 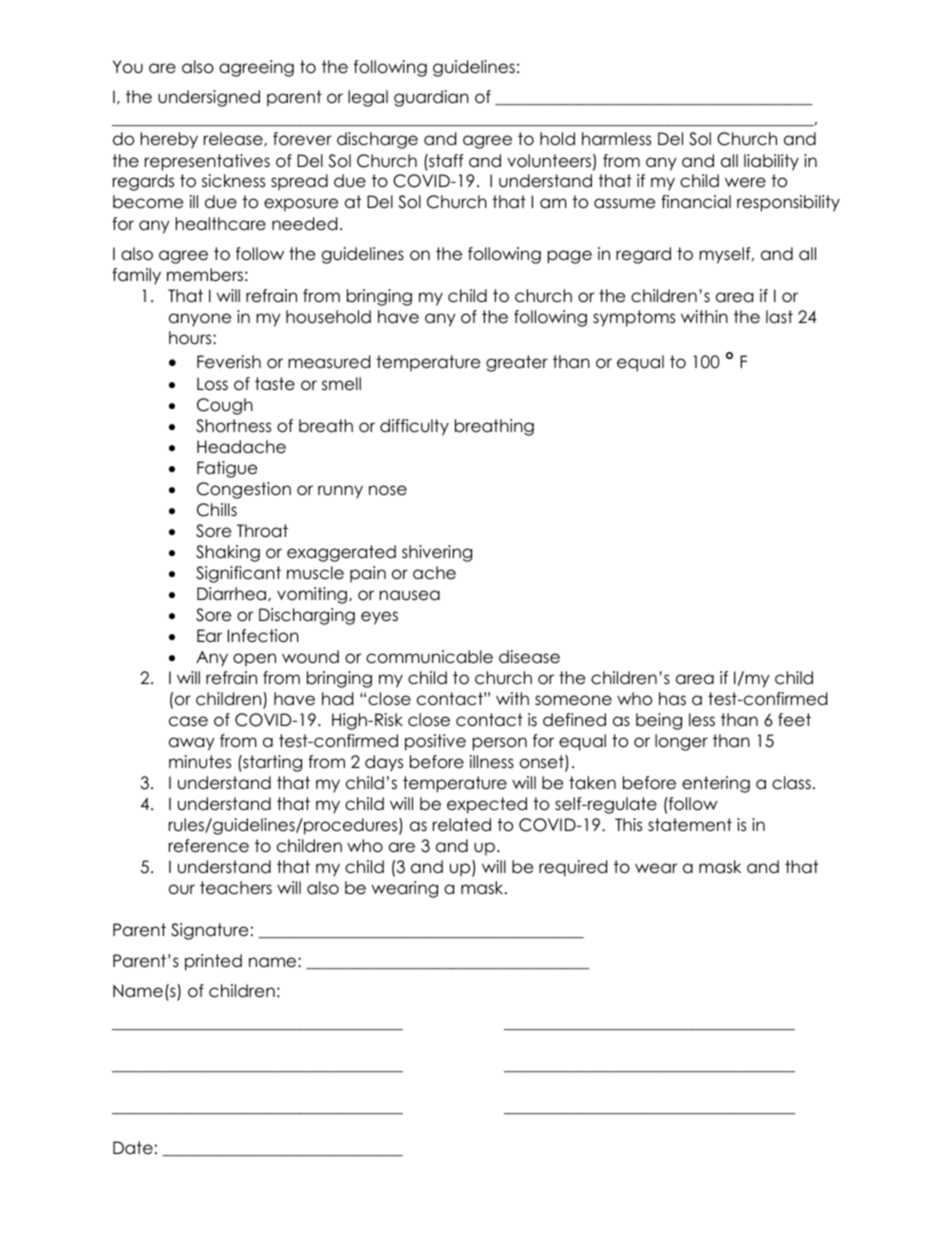 What do you see at coordinates (233, 426) in the screenshot?
I see `Shortness` at bounding box center [233, 426].
